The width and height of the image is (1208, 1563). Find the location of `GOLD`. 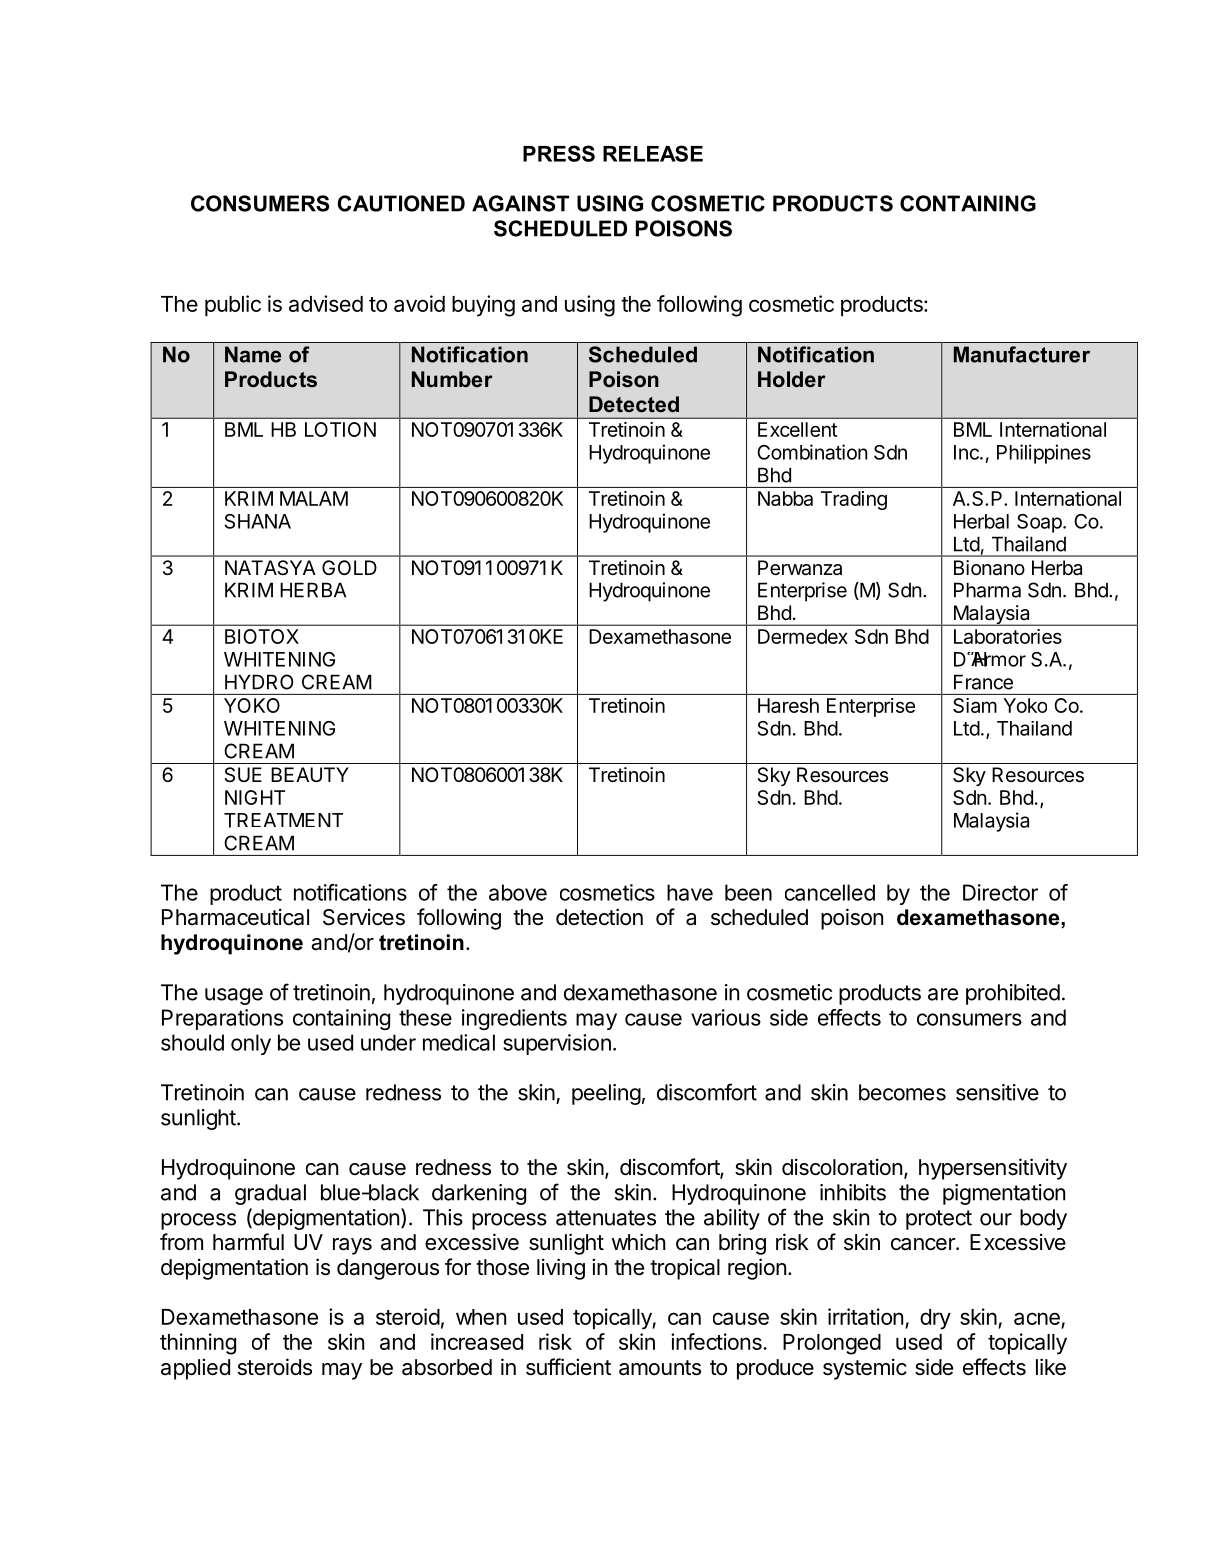

GOLD is located at coordinates (349, 567).
